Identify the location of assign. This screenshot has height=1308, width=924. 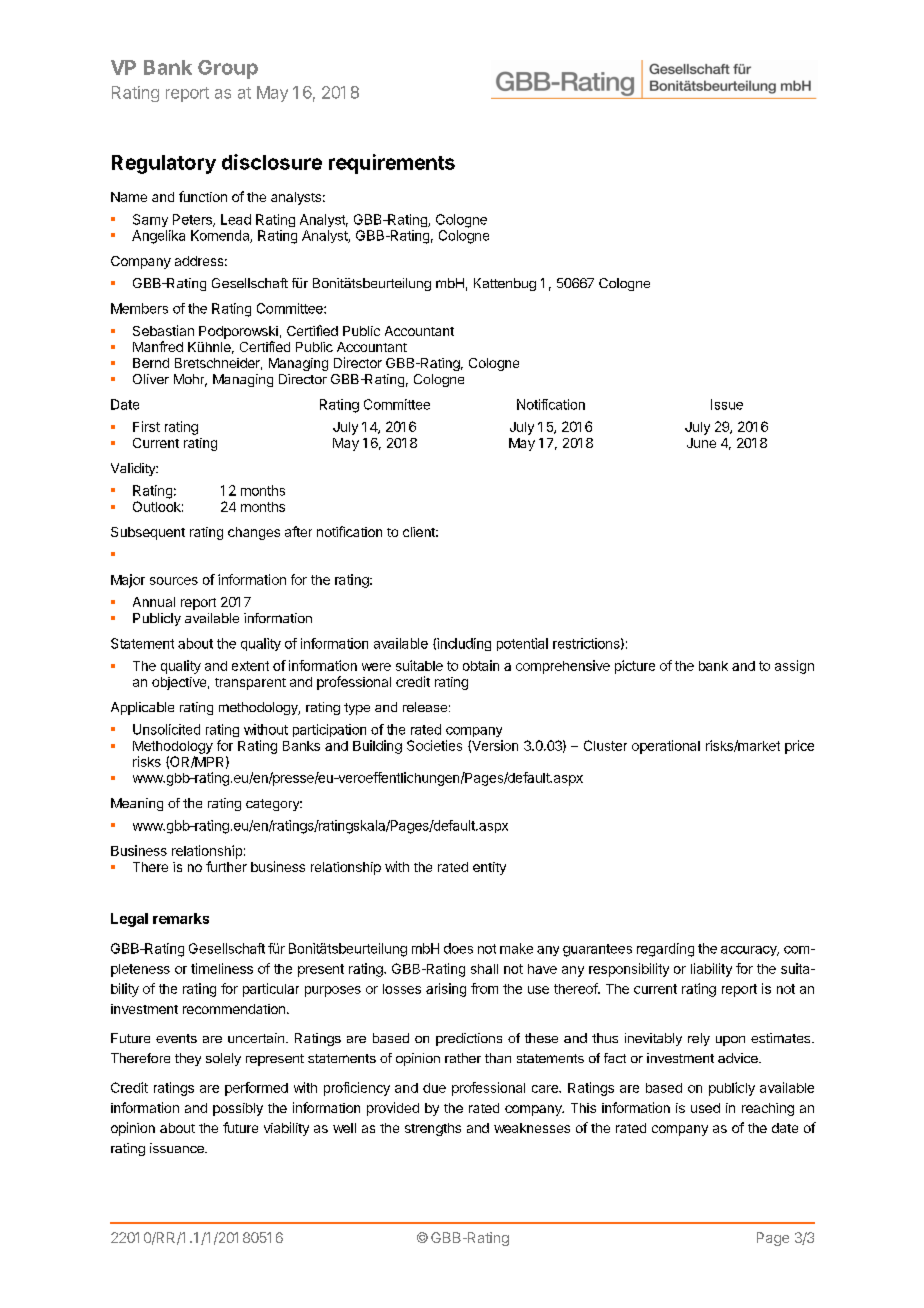
(794, 667).
